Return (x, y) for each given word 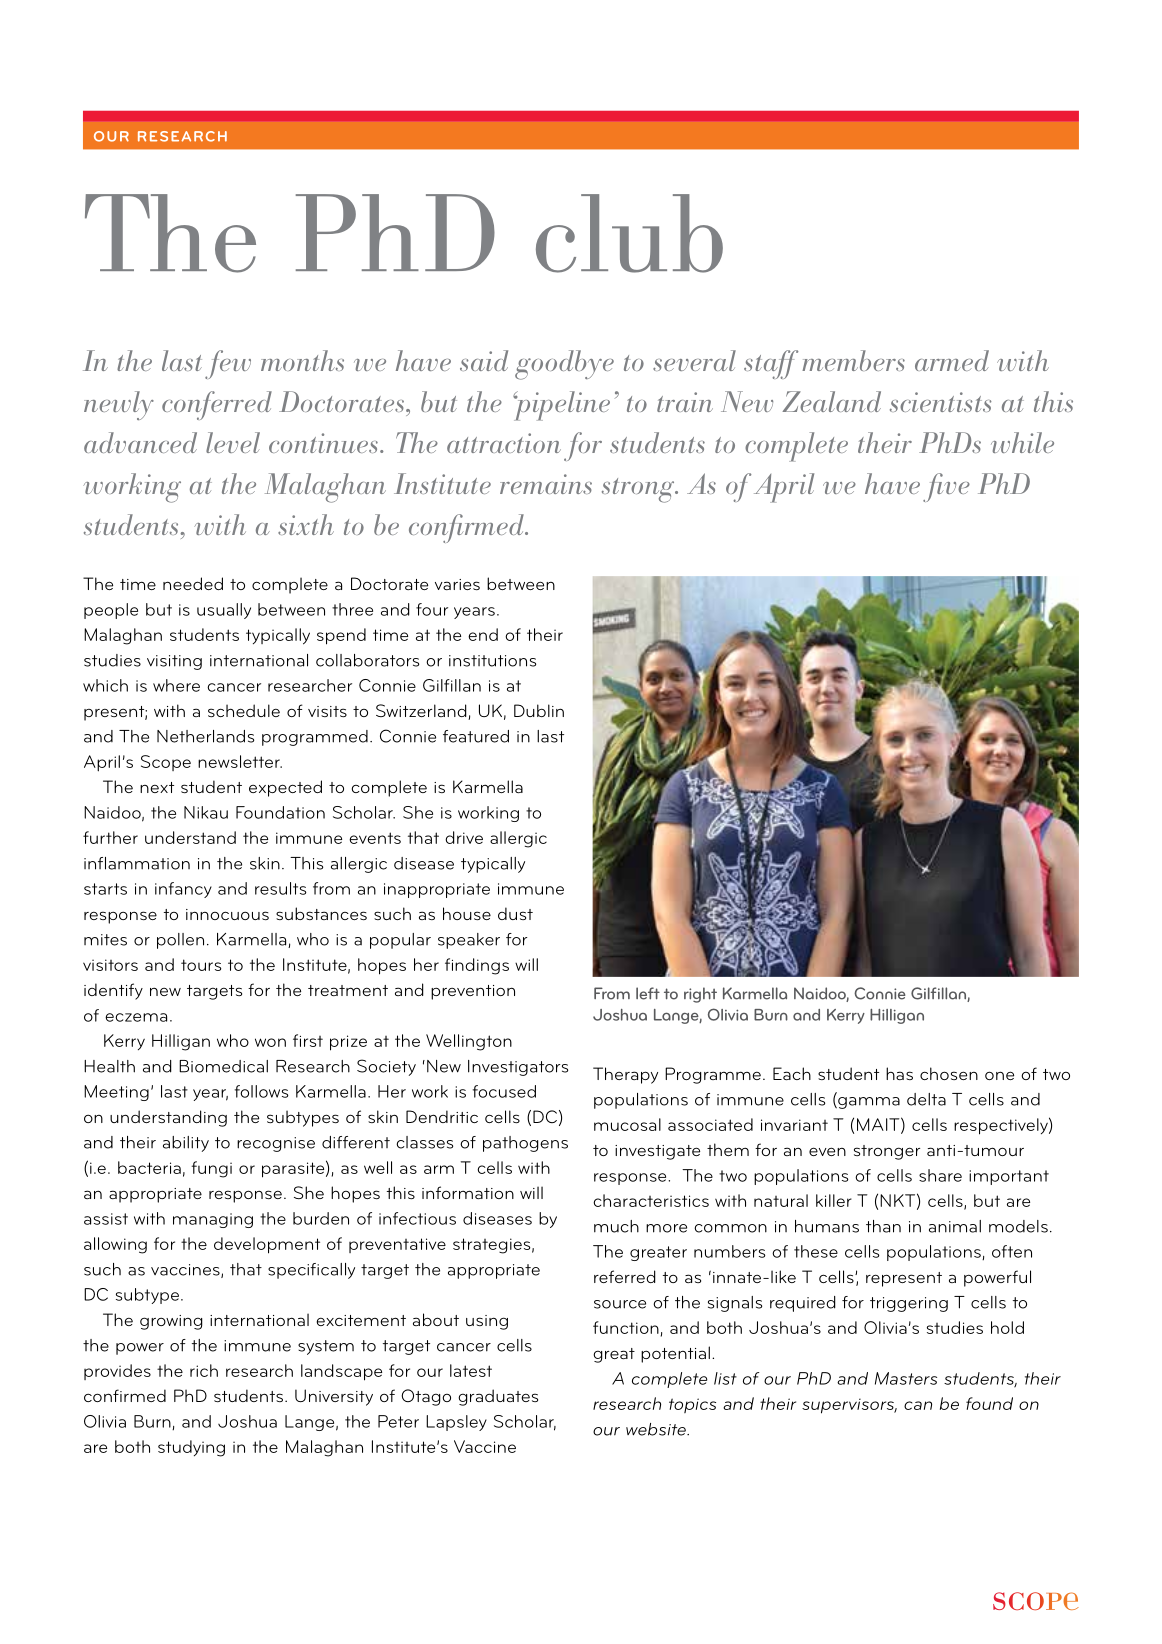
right (700, 995)
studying (191, 1448)
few (228, 364)
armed (952, 360)
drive (464, 837)
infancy (183, 890)
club (629, 233)
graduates (498, 1397)
